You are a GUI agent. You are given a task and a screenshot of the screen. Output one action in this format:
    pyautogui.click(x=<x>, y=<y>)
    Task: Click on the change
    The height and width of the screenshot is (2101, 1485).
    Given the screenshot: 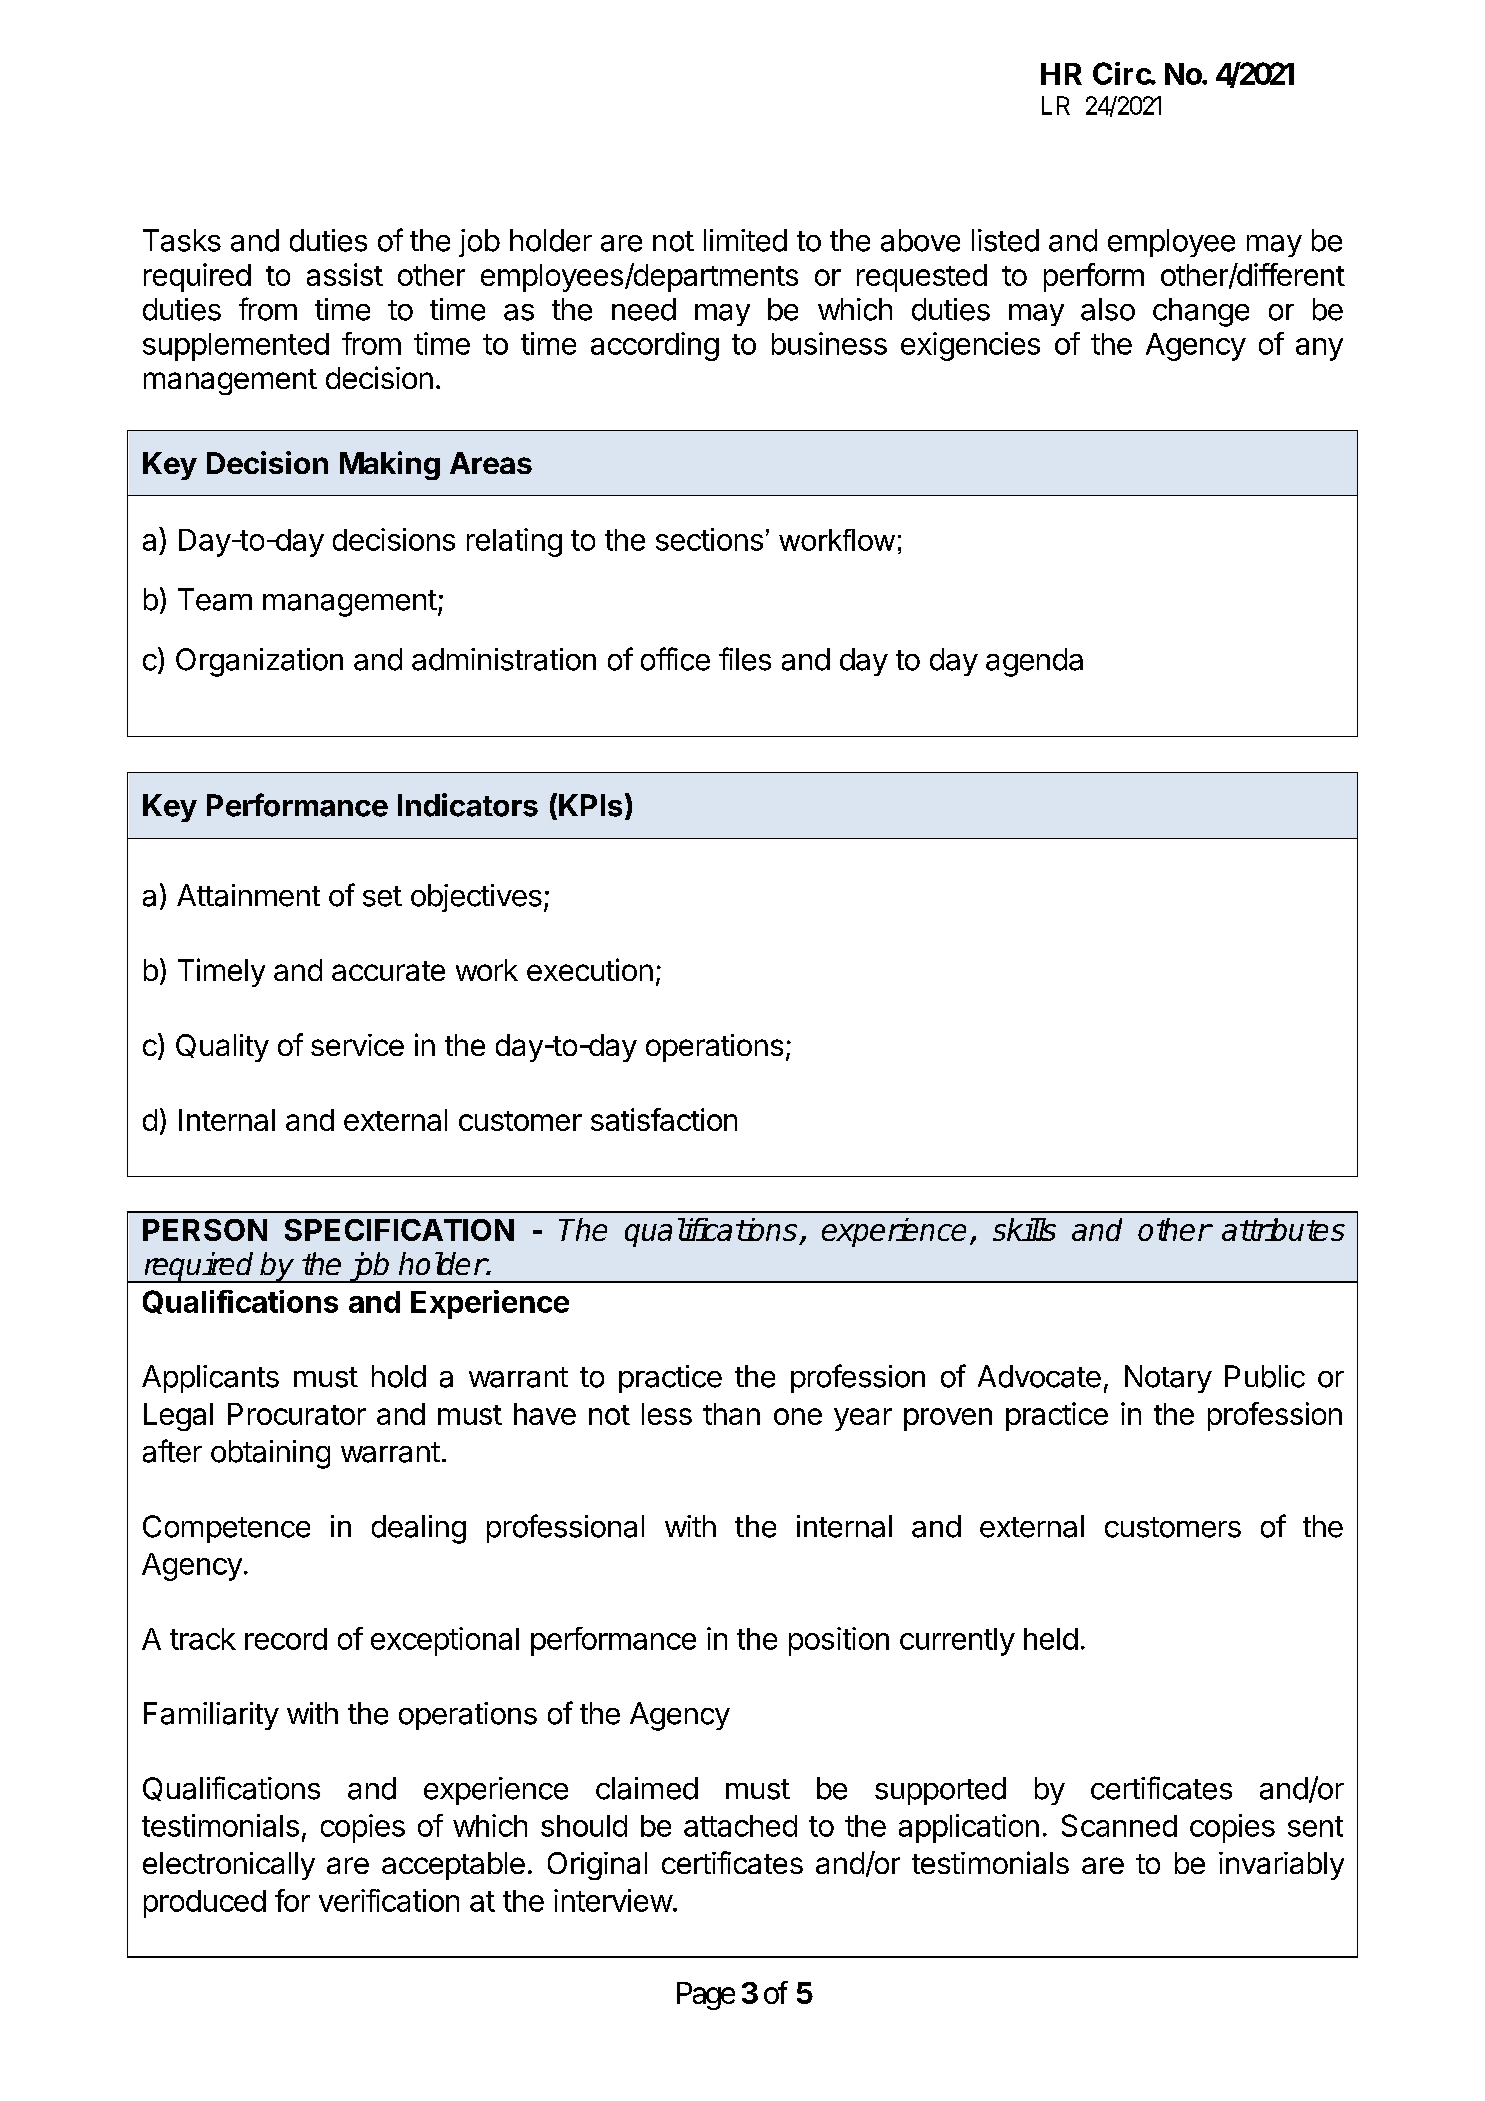 What is the action you would take?
    pyautogui.click(x=1201, y=312)
